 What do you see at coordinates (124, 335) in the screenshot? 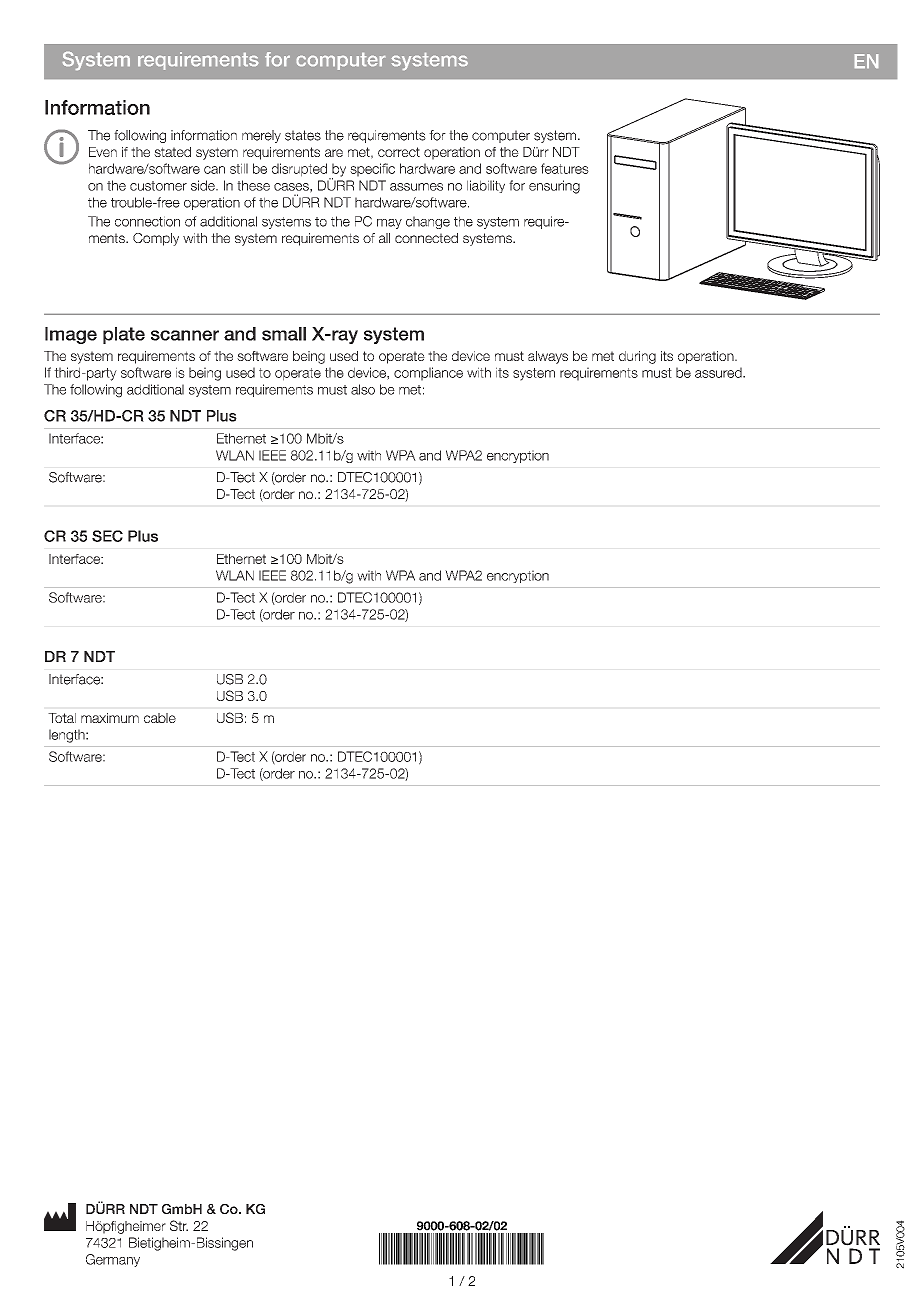
I see `plate` at bounding box center [124, 335].
